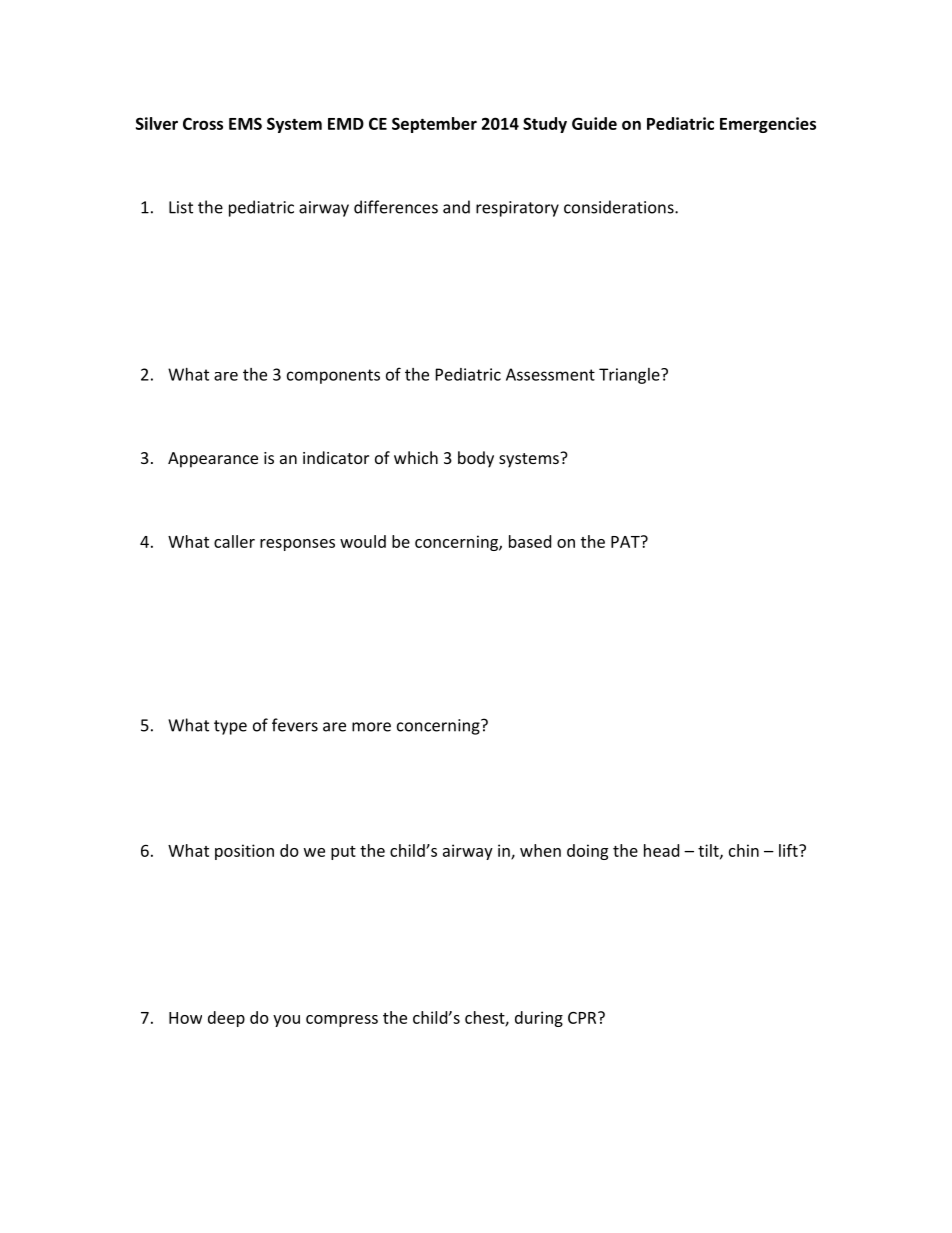 The image size is (952, 1233). Describe the element at coordinates (630, 376) in the screenshot. I see `Triangle` at that location.
